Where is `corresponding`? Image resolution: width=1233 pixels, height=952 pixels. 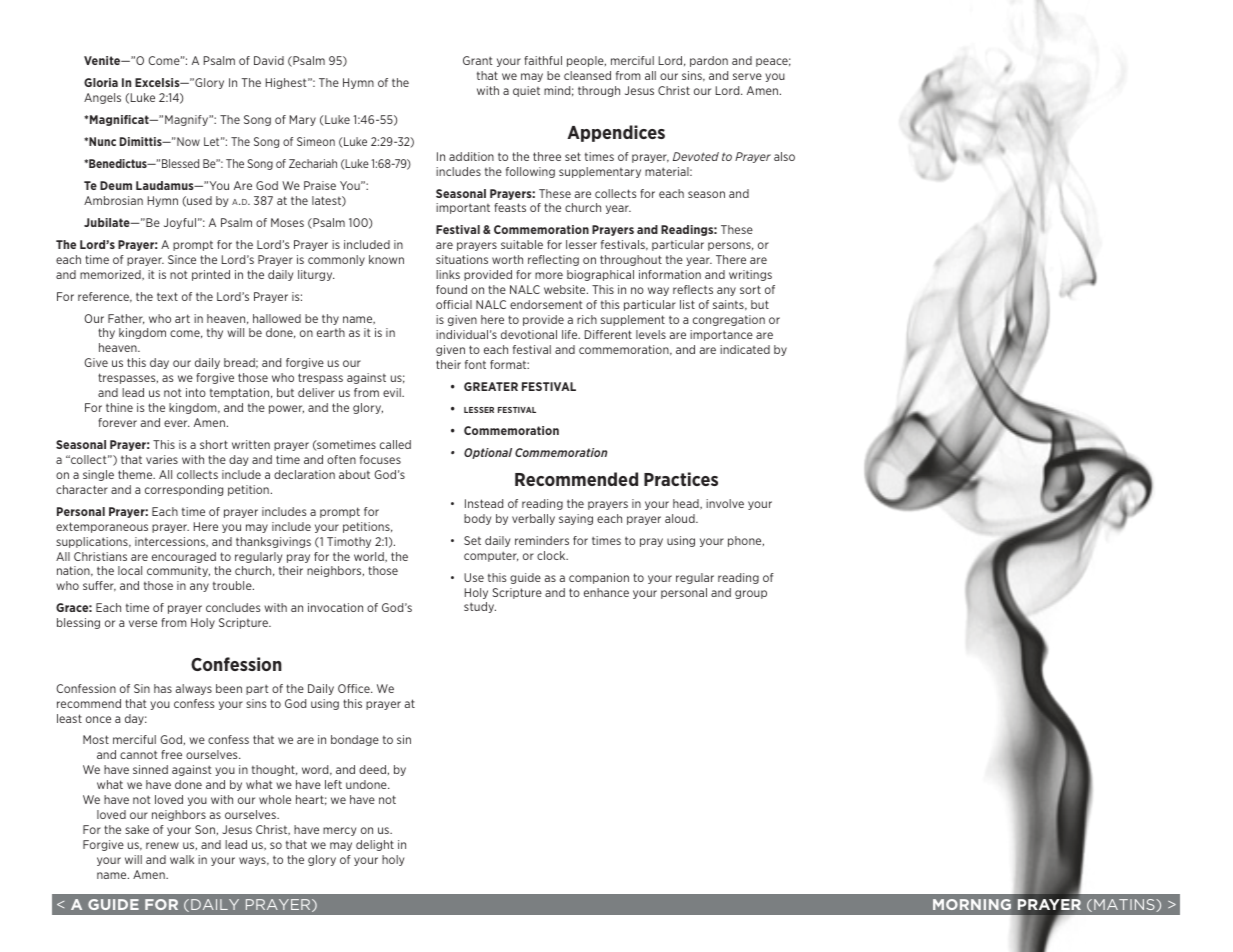 corresponding is located at coordinates (184, 490).
